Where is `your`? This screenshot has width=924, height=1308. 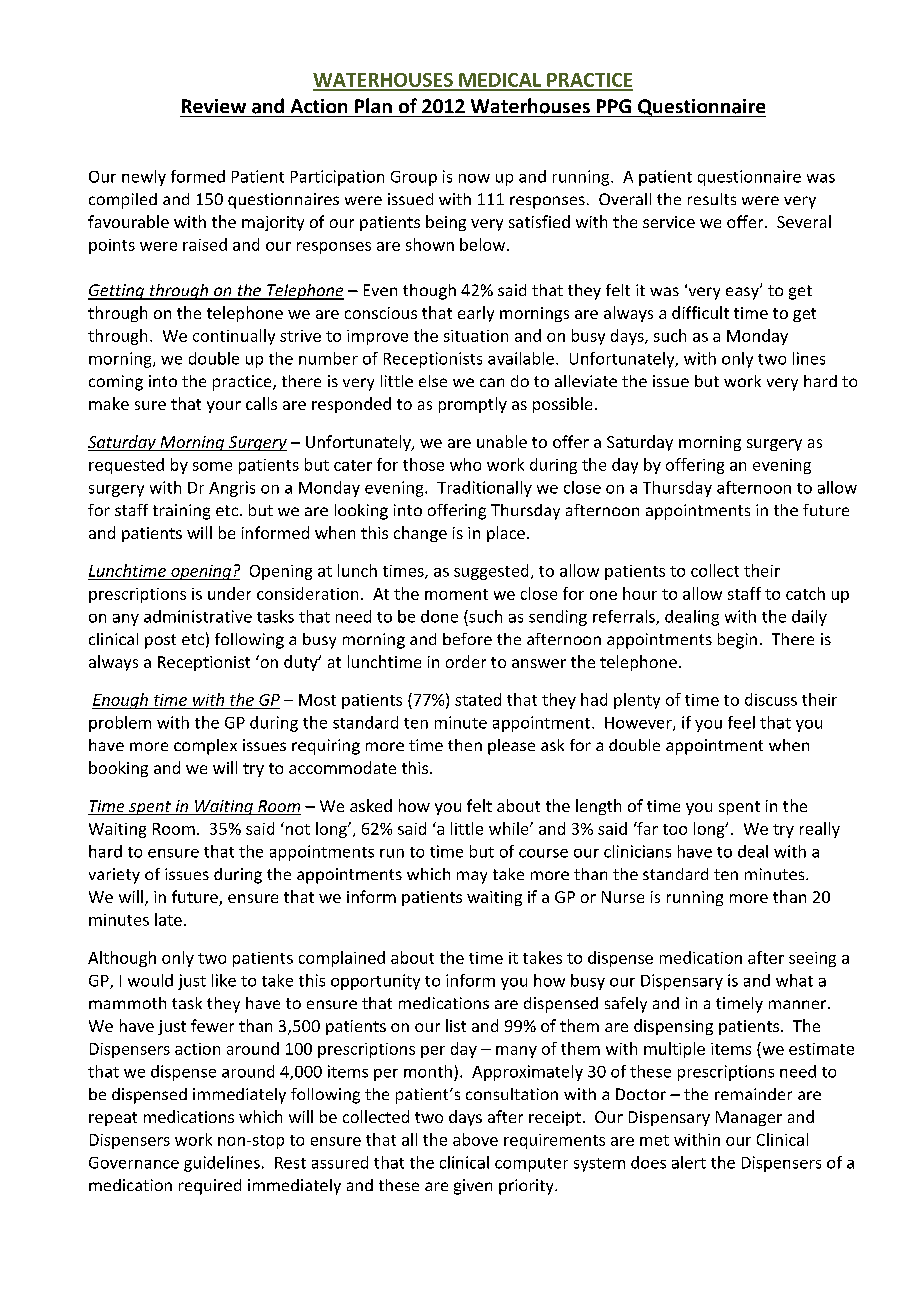 your is located at coordinates (224, 407).
